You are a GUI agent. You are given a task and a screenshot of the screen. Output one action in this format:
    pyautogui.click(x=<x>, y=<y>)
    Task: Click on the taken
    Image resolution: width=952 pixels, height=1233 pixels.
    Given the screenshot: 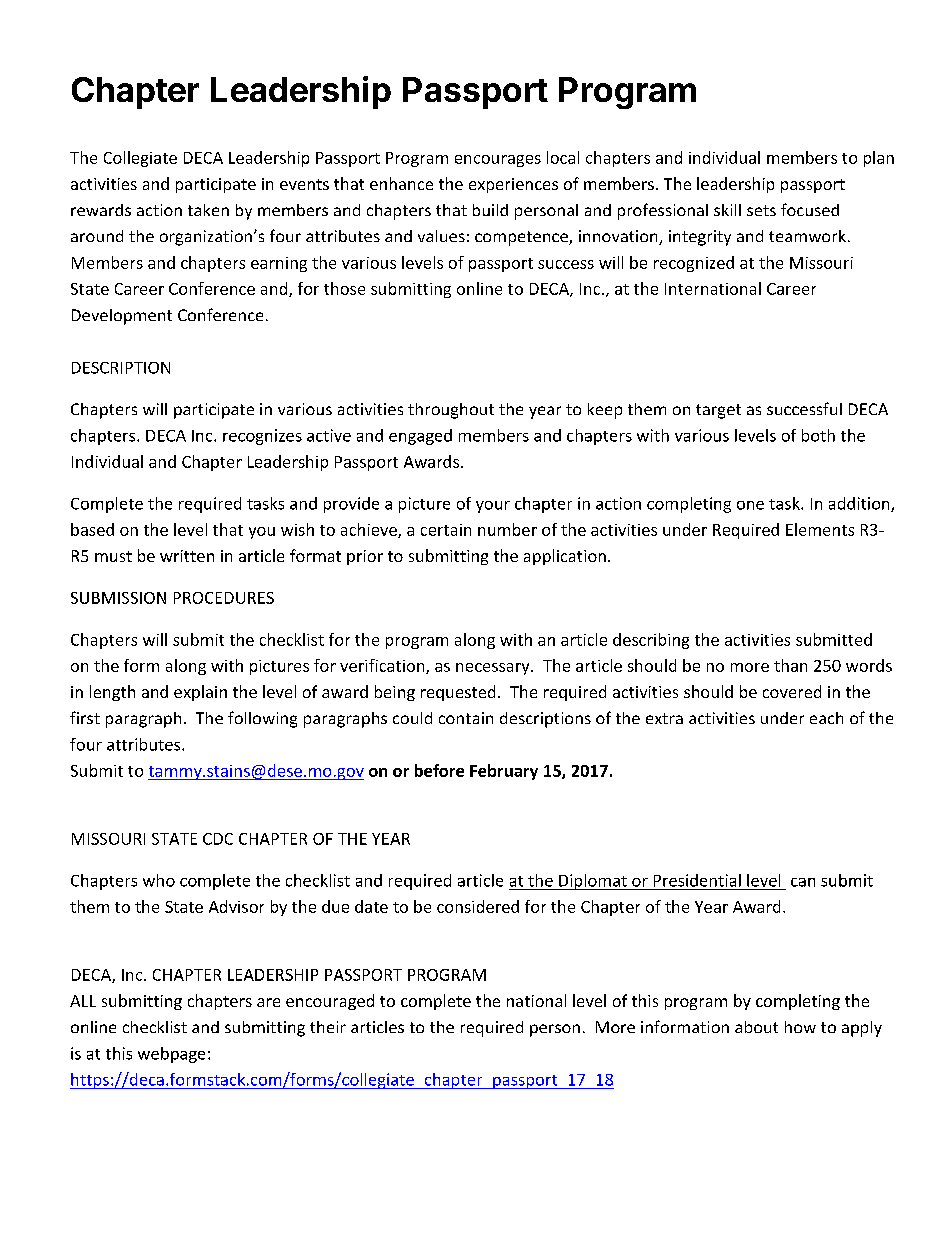 What is the action you would take?
    pyautogui.click(x=208, y=210)
